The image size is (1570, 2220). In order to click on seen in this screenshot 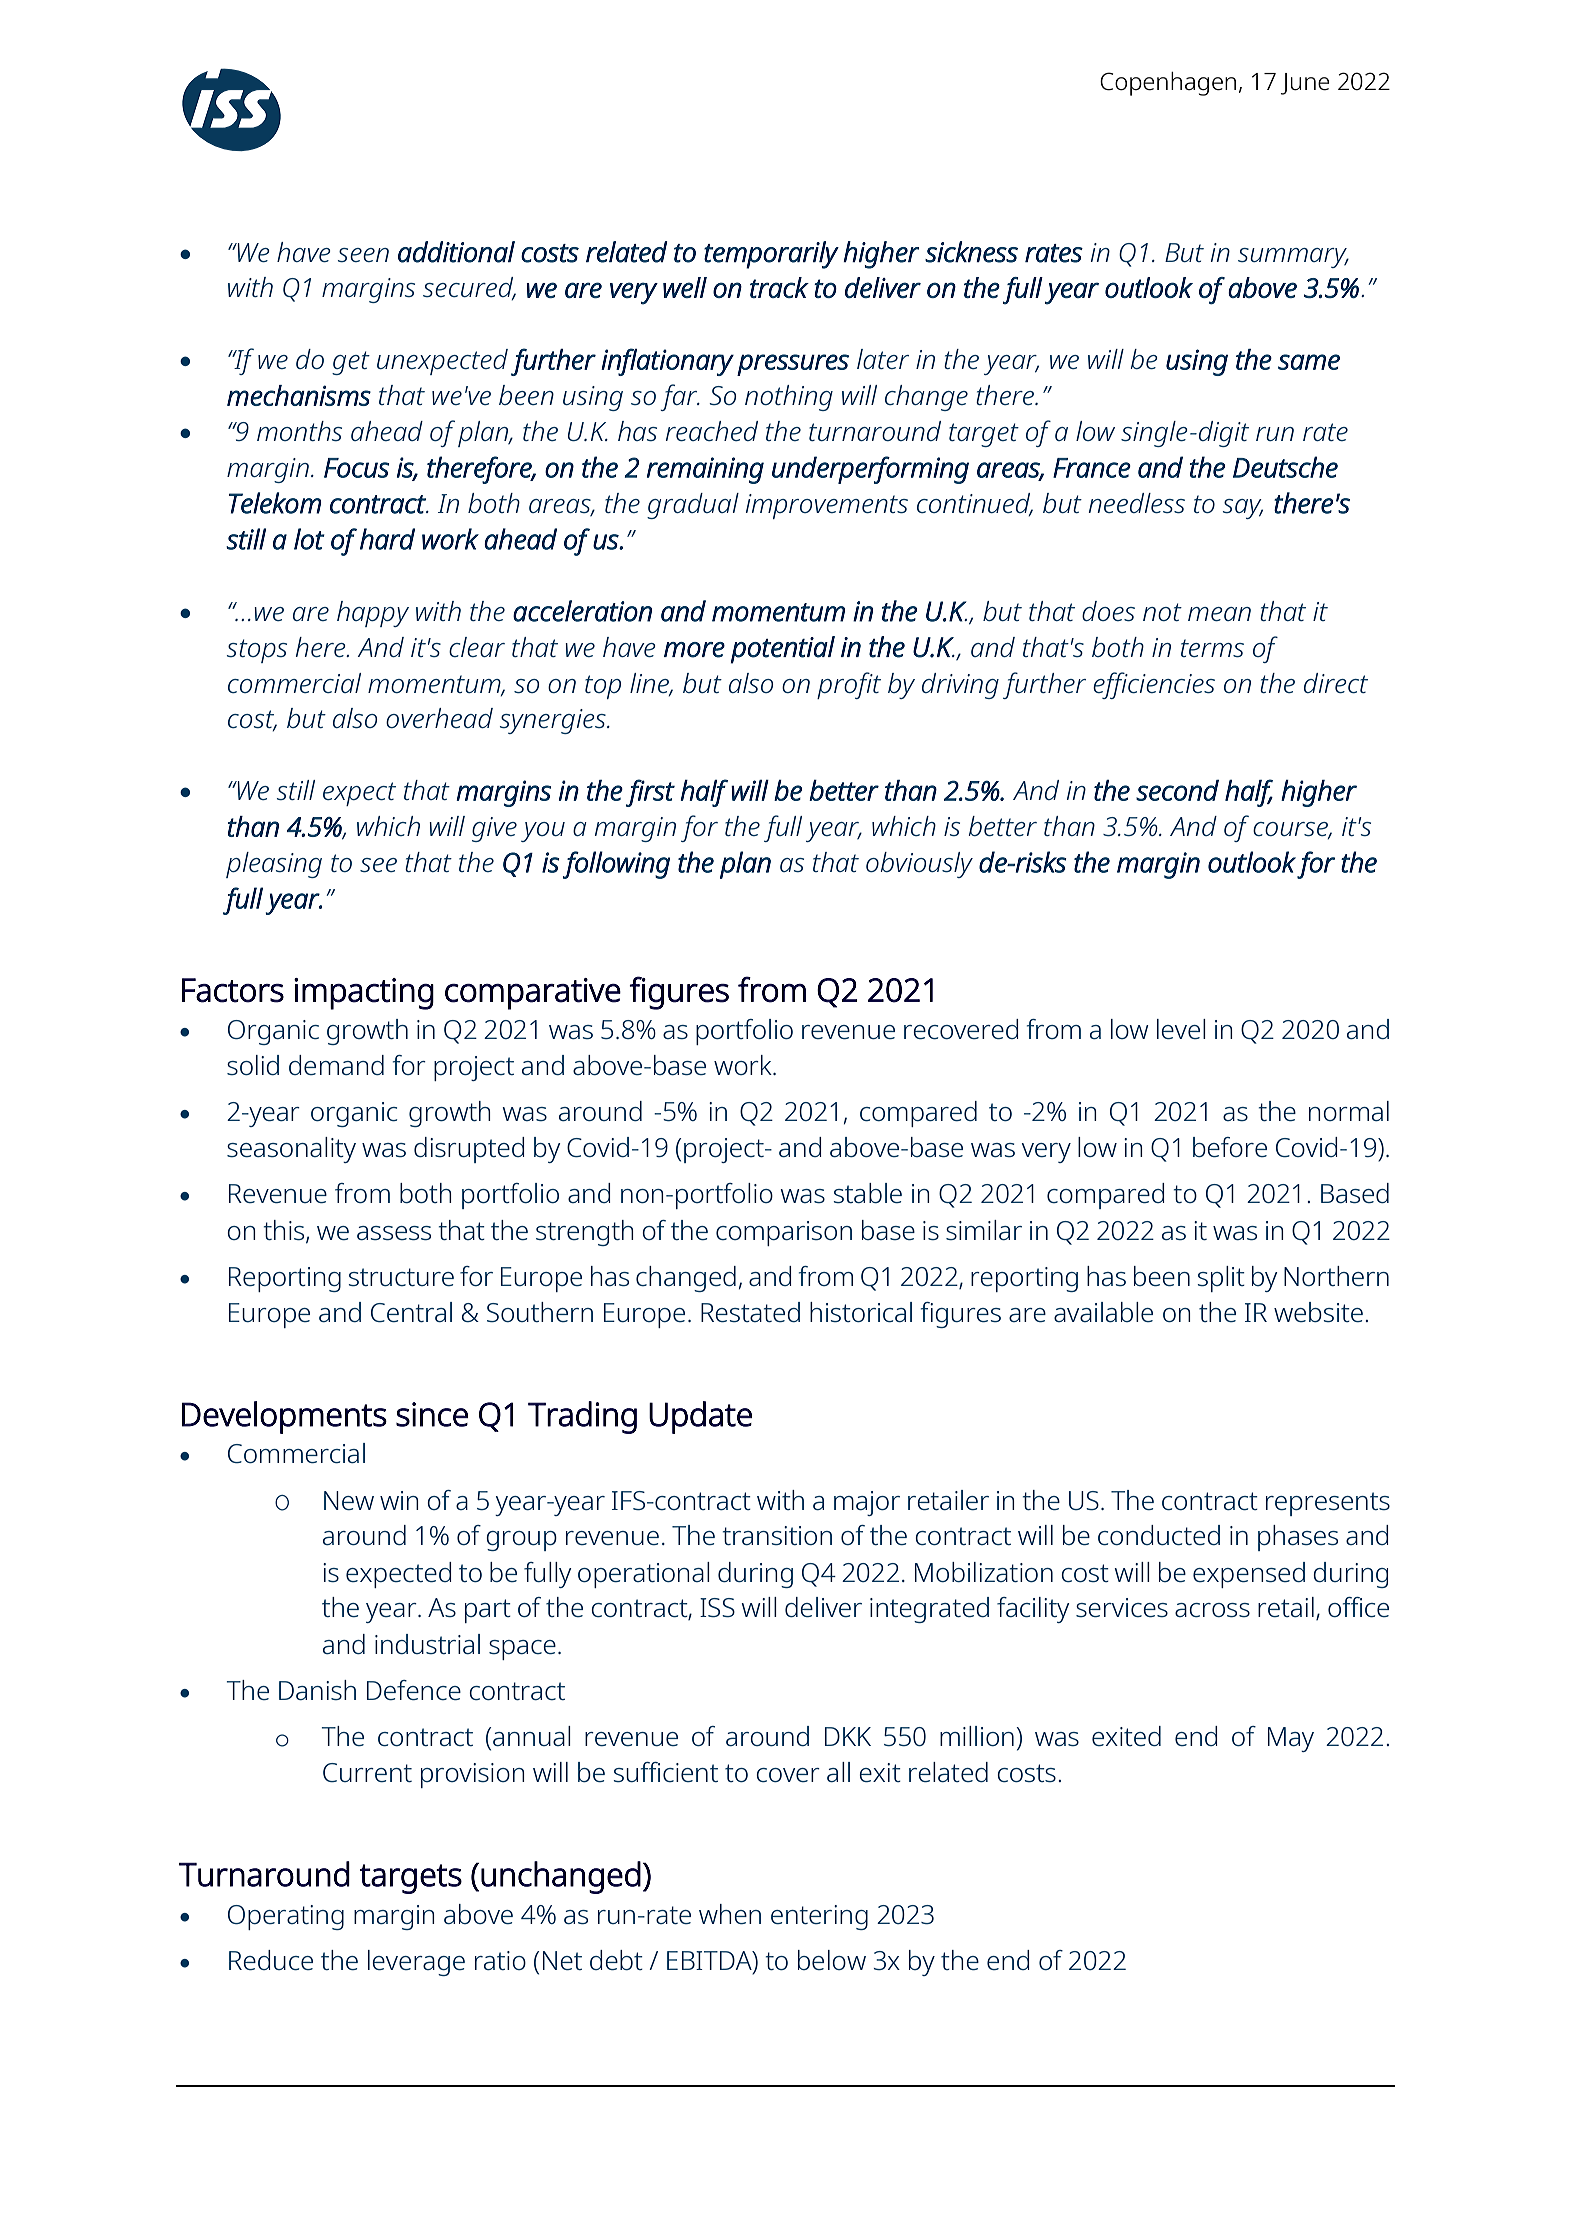, I will do `click(363, 255)`.
